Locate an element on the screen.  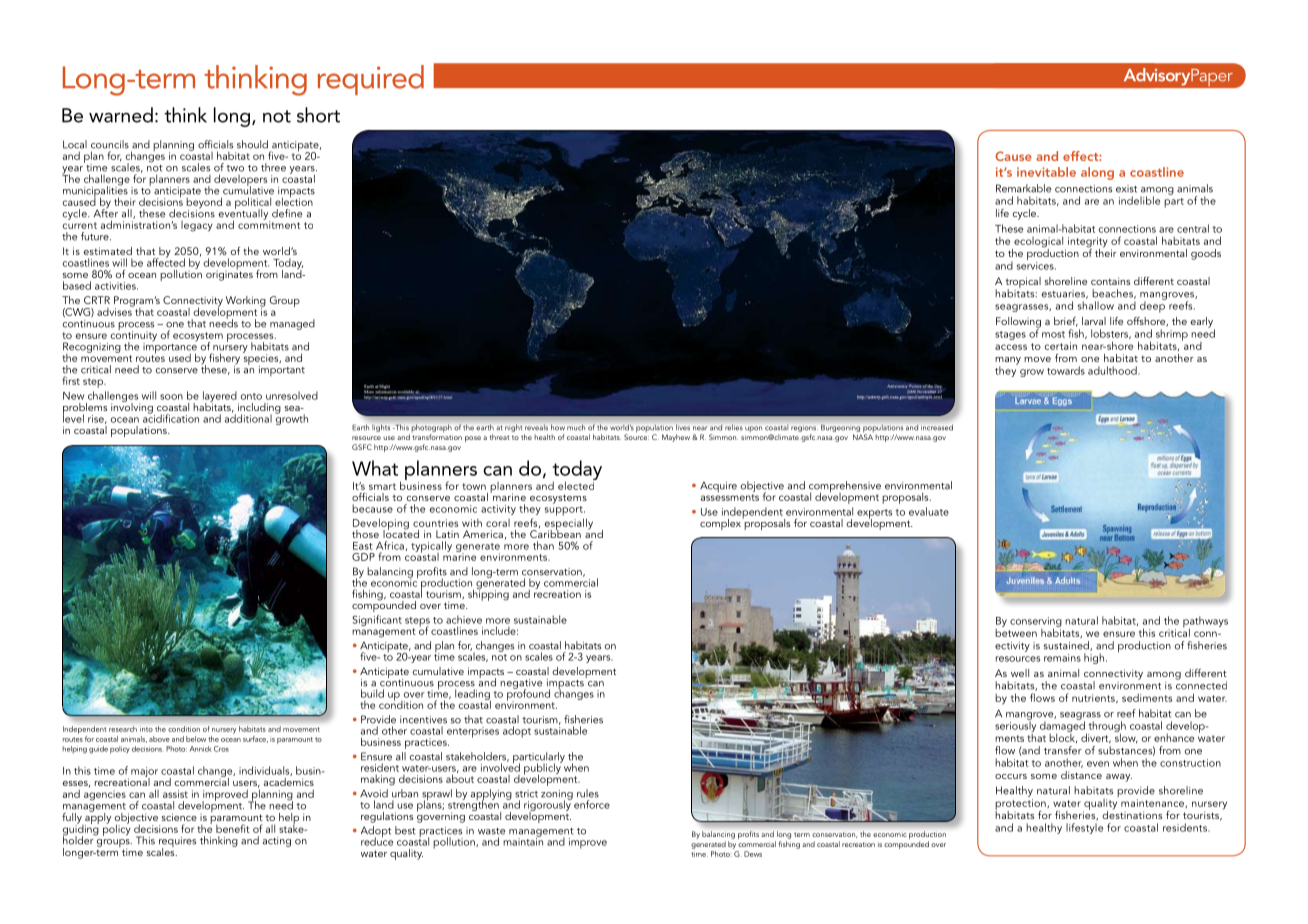
increased is located at coordinates (937, 427).
